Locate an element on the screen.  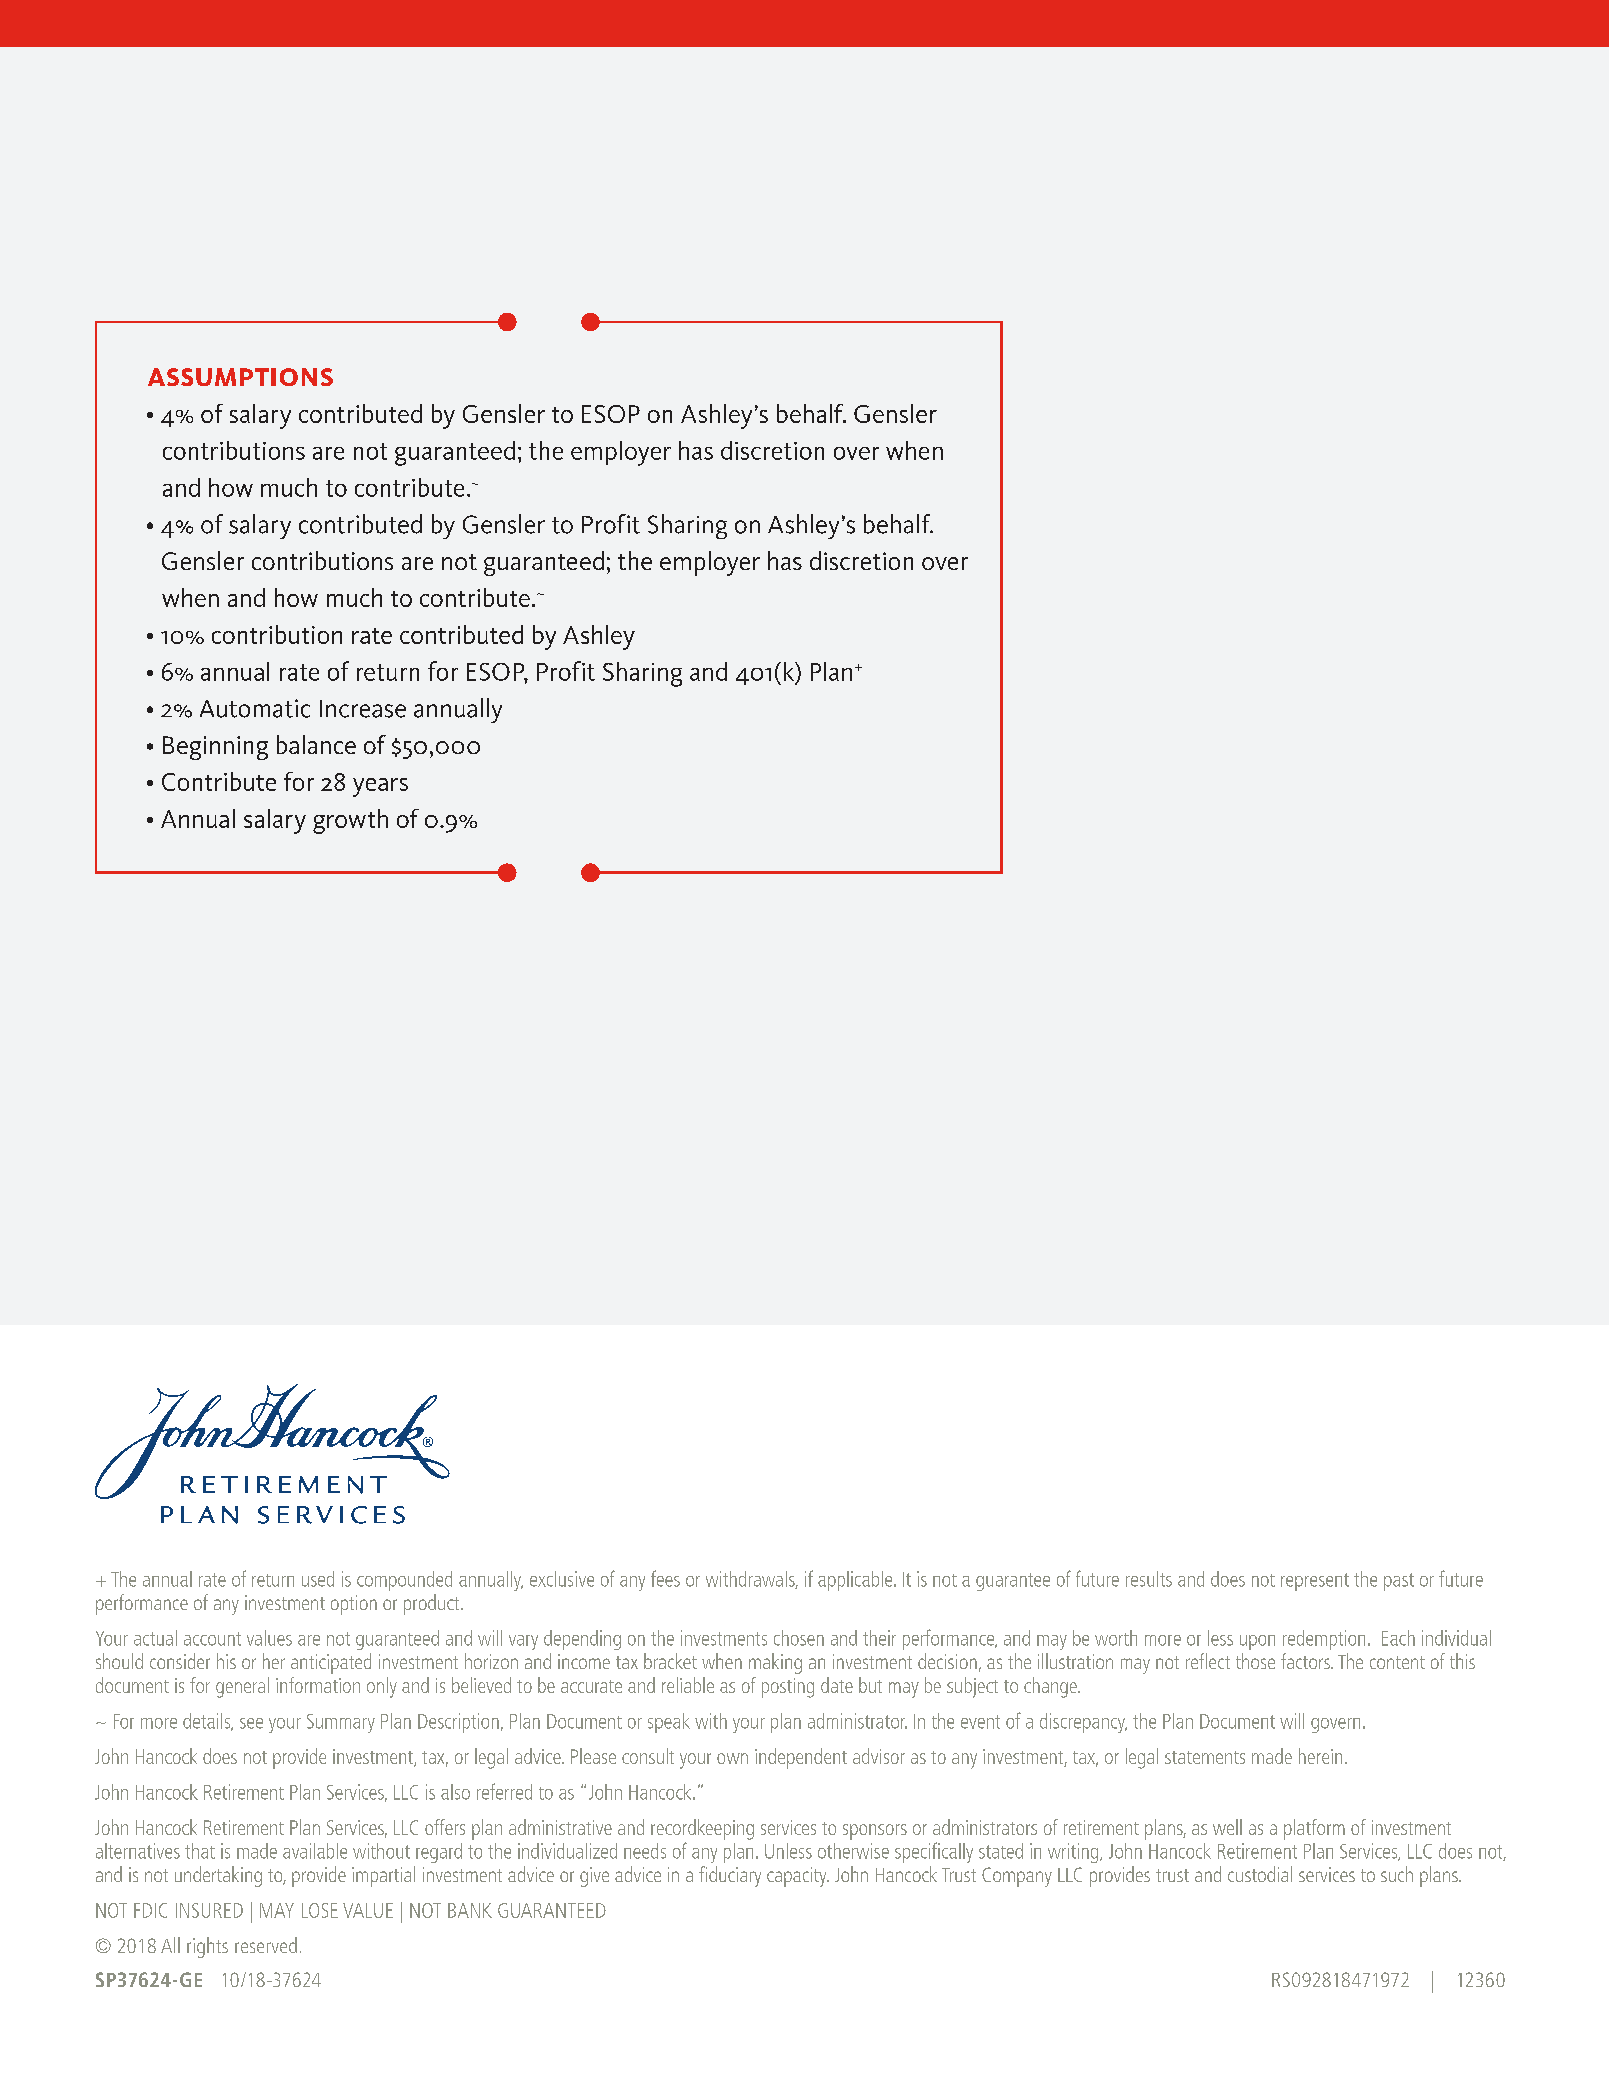
capacity is located at coordinates (798, 1877).
